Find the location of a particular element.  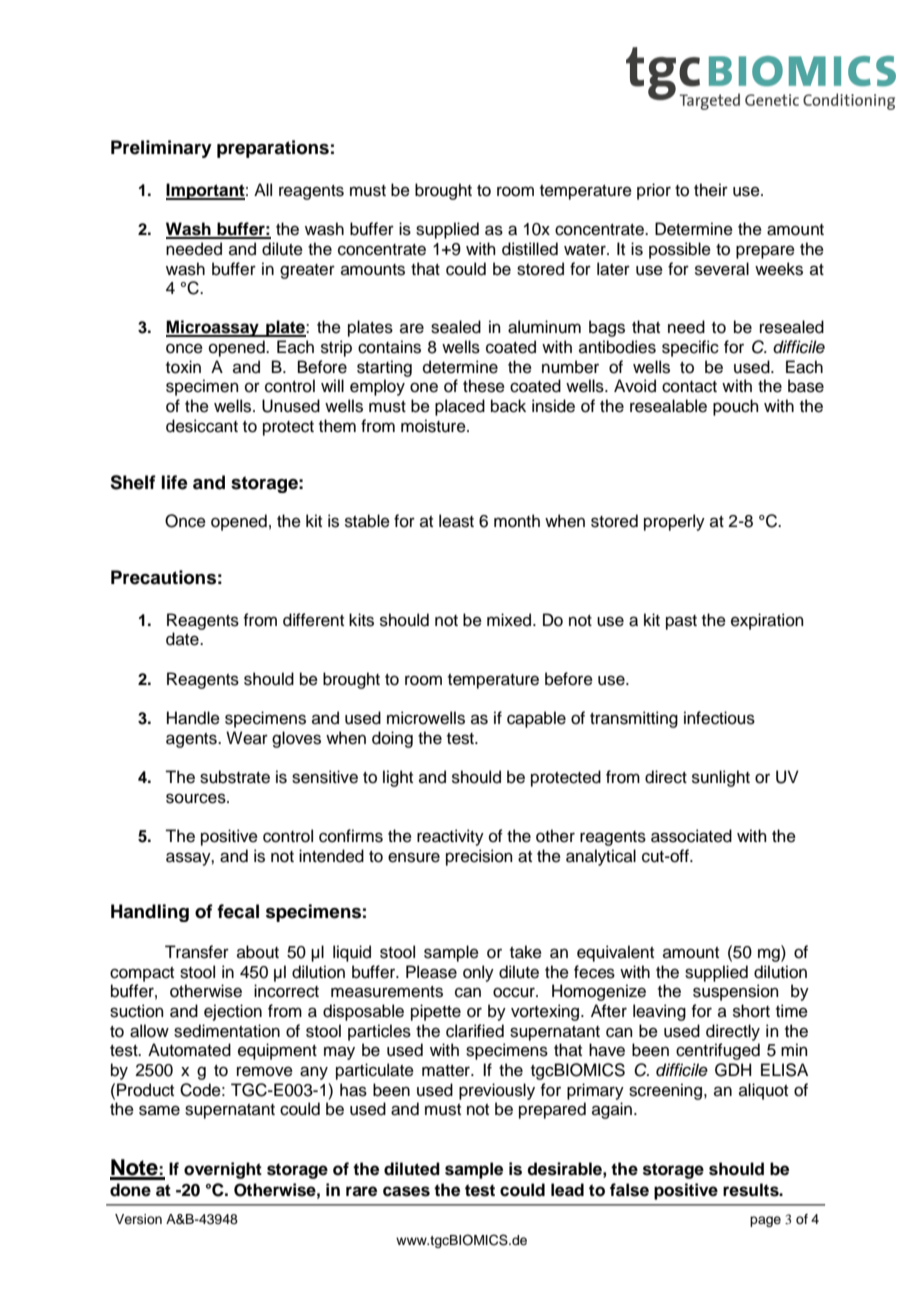

infectious is located at coordinates (719, 718).
